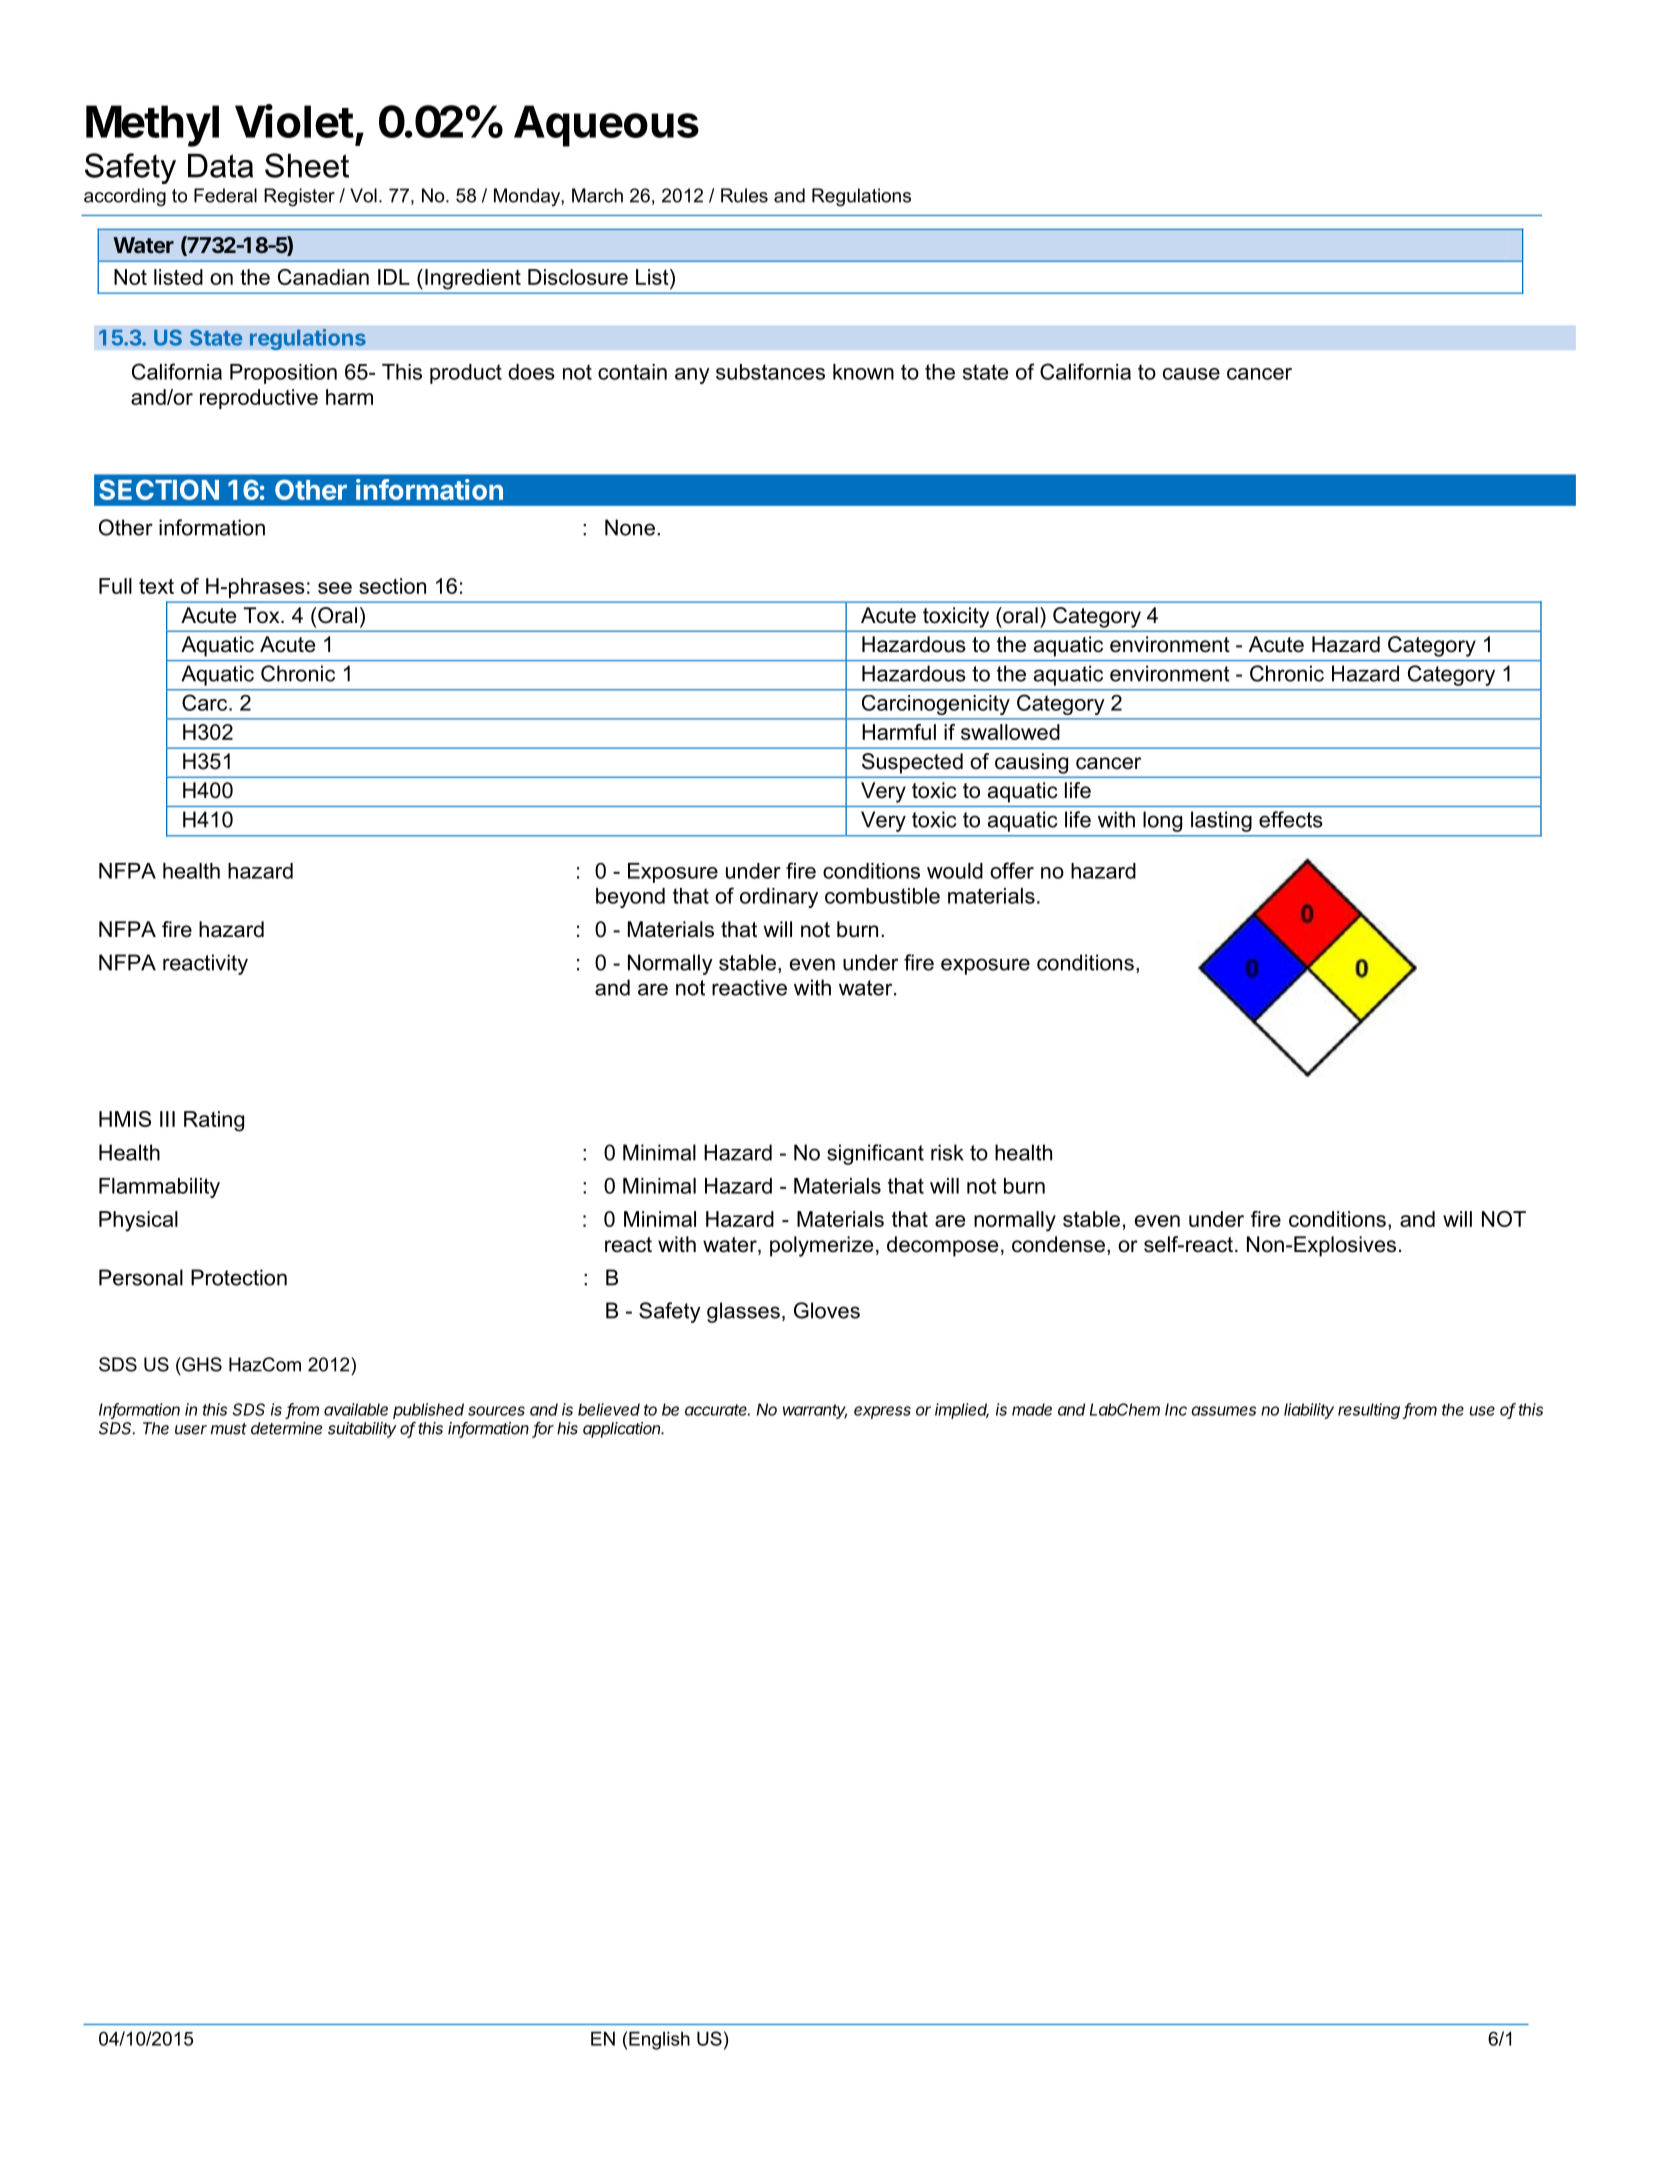 The width and height of the screenshot is (1670, 2161). What do you see at coordinates (214, 1121) in the screenshot?
I see `Rating` at bounding box center [214, 1121].
